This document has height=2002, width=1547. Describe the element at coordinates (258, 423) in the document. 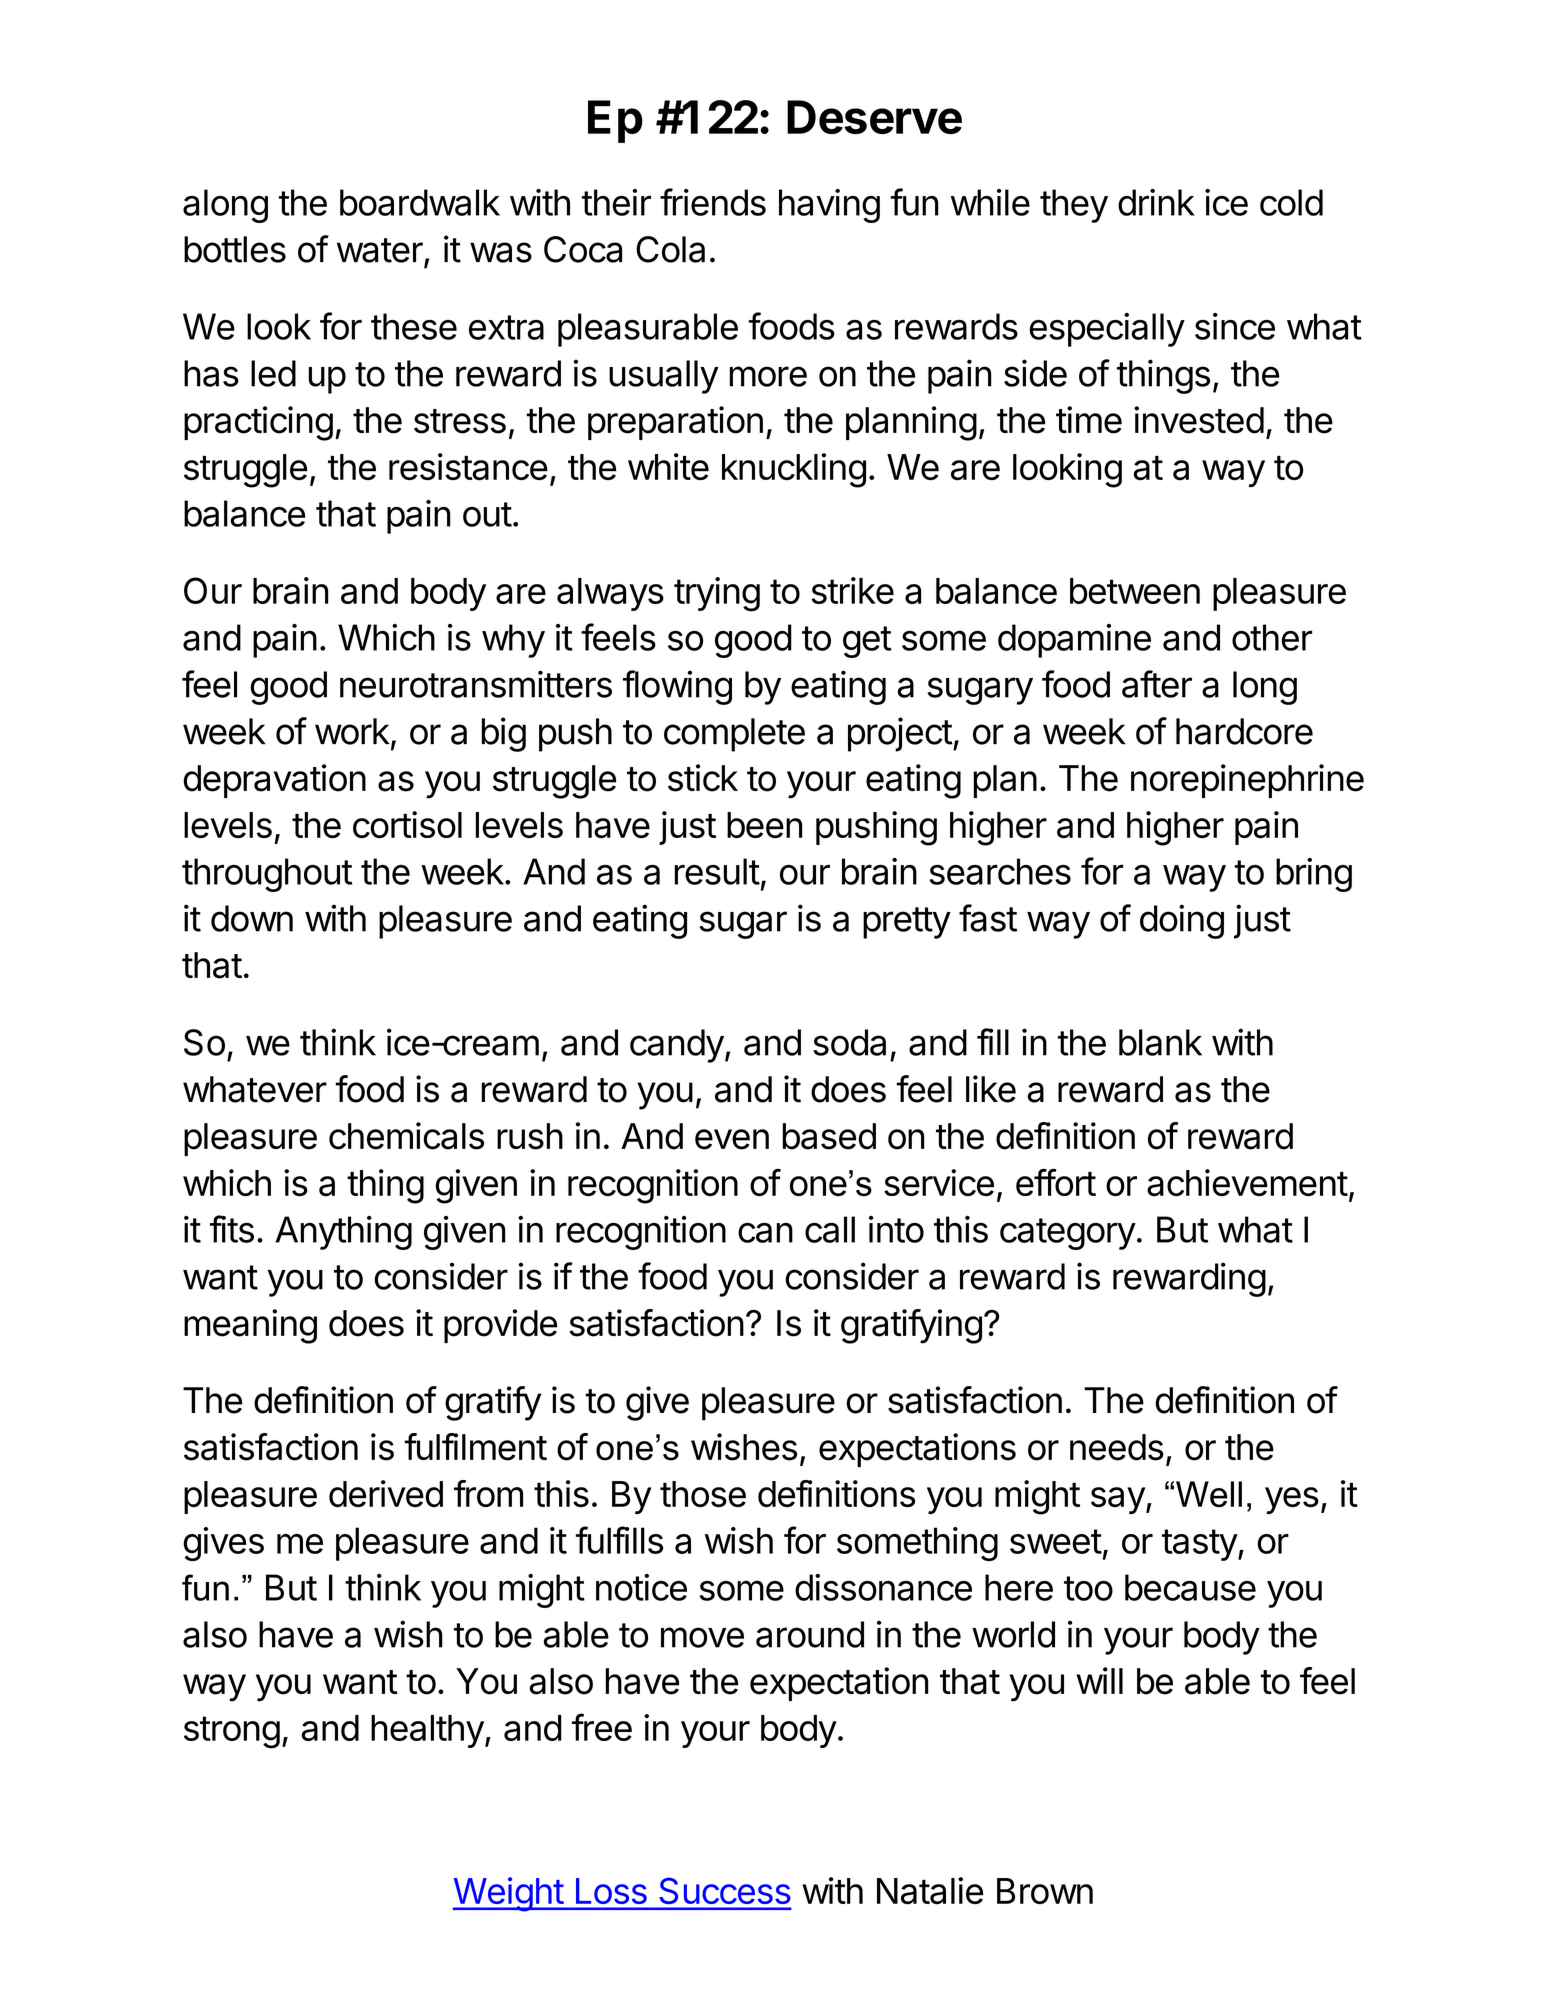

I see `practicing` at that location.
